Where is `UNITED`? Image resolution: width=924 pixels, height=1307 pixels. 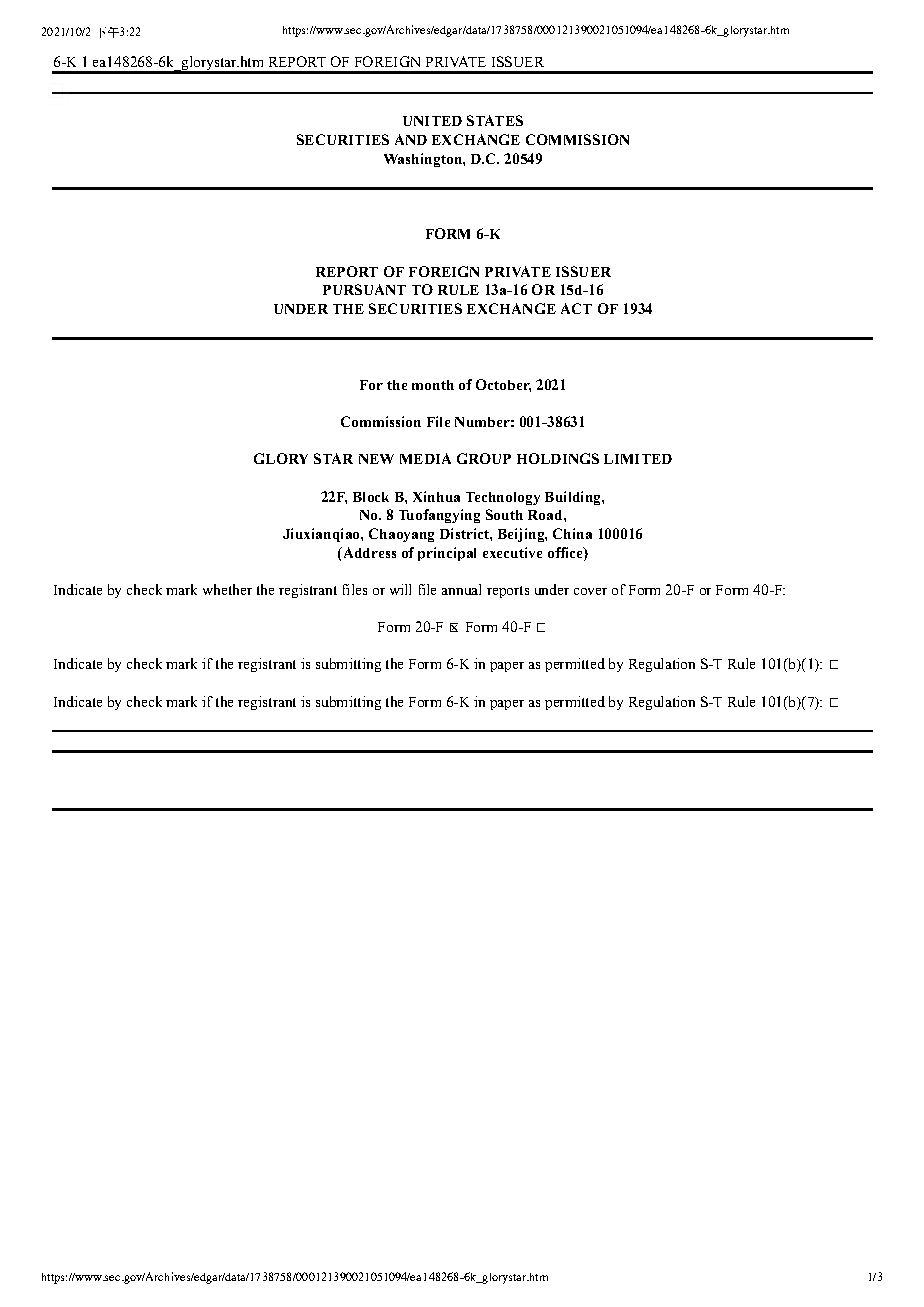 UNITED is located at coordinates (432, 121).
